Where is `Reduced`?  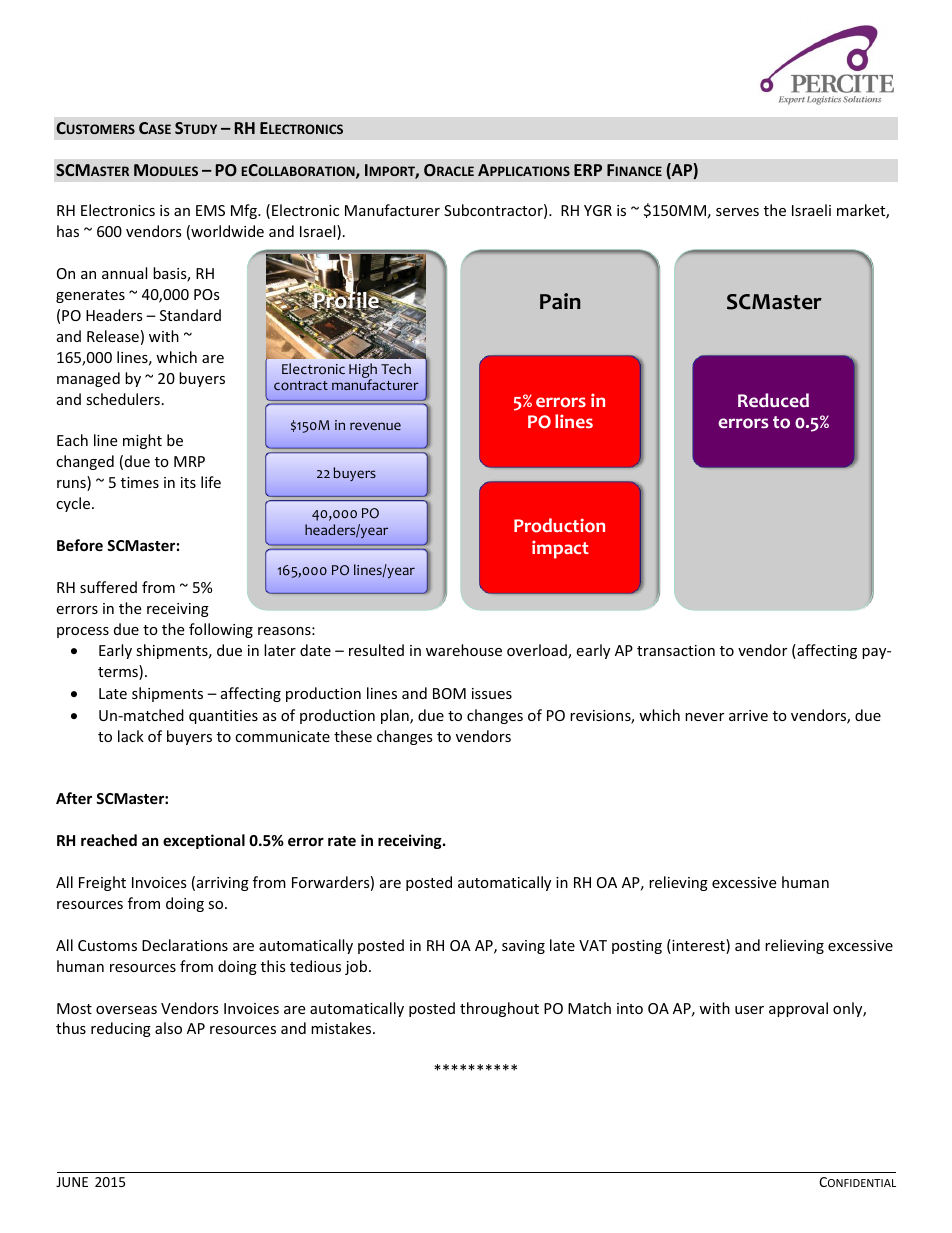
Reduced is located at coordinates (773, 400).
